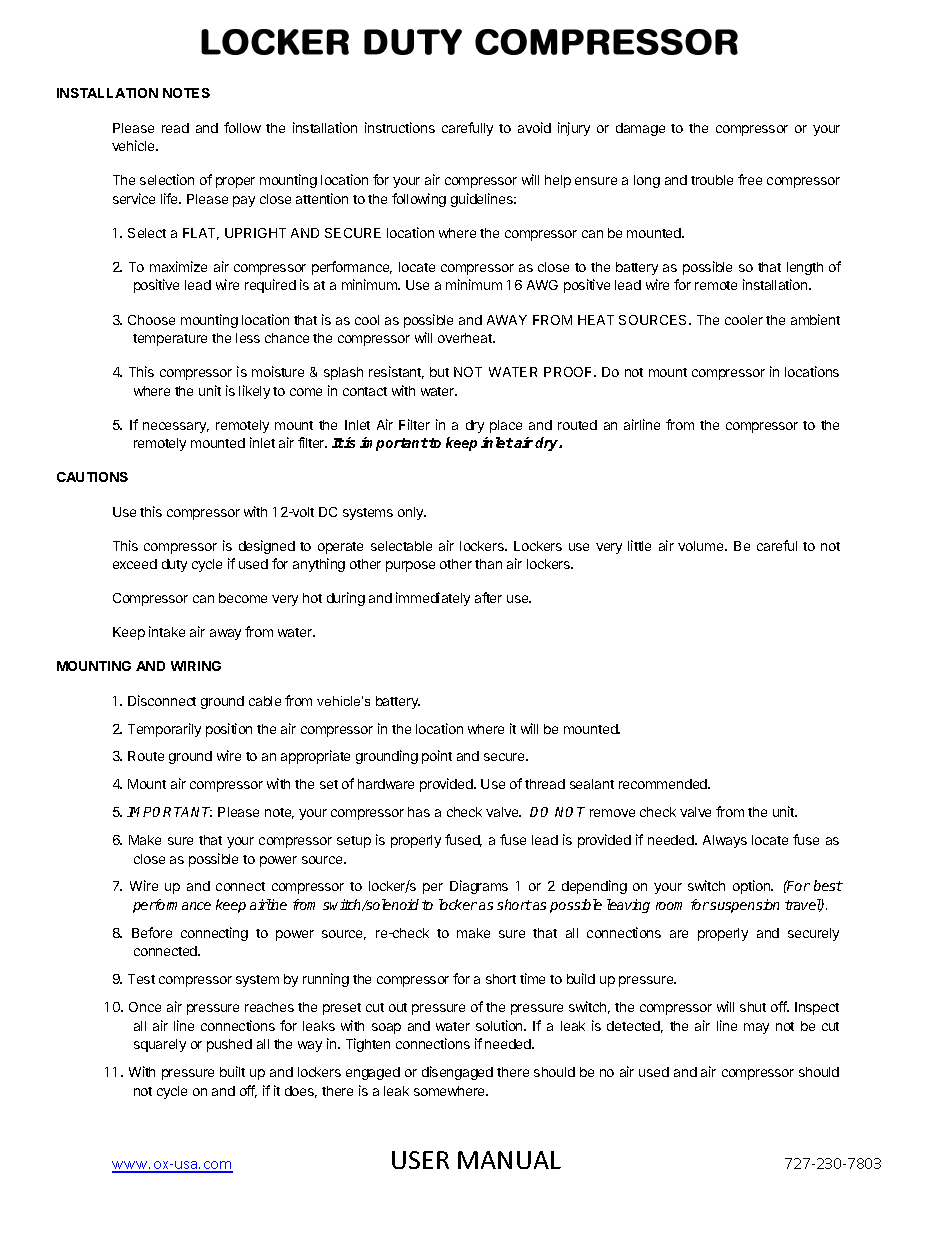  I want to click on built, so click(232, 1071).
